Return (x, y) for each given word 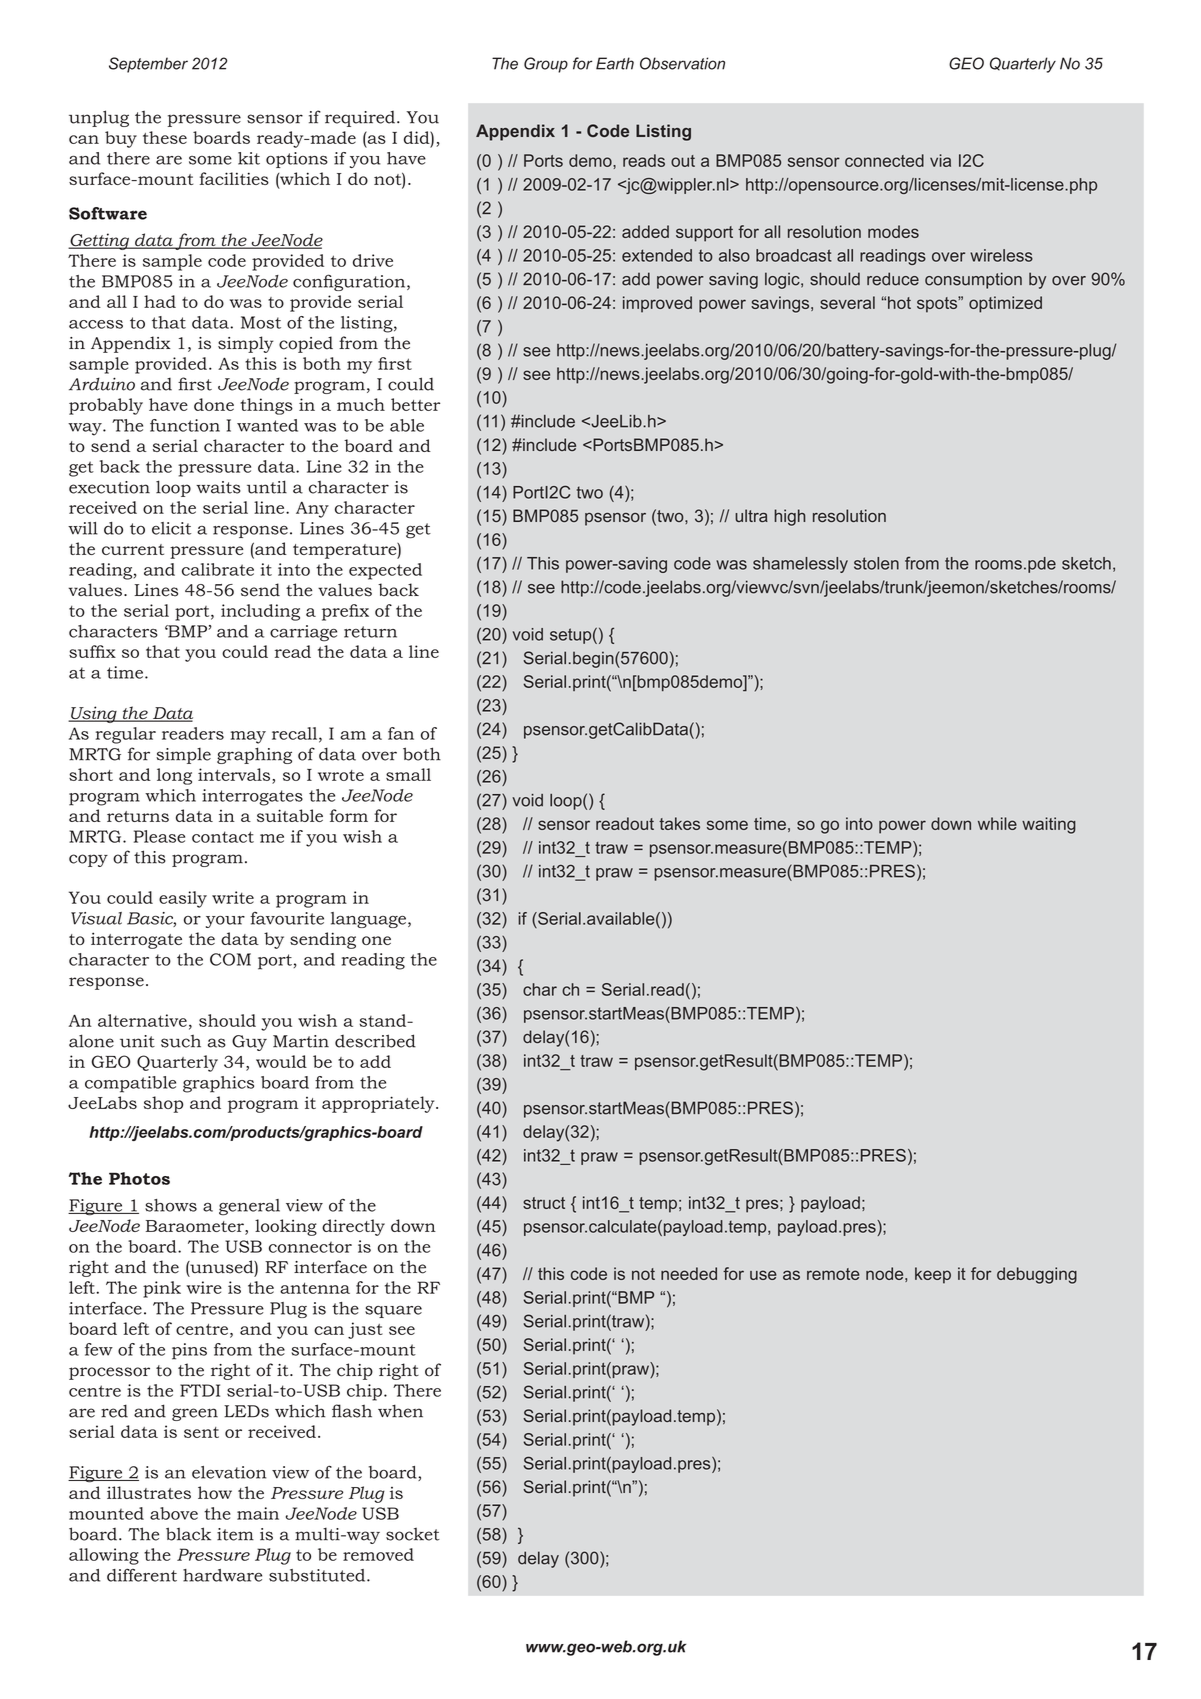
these (165, 137)
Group (546, 65)
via (940, 160)
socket (413, 1534)
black (188, 1534)
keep (933, 1275)
